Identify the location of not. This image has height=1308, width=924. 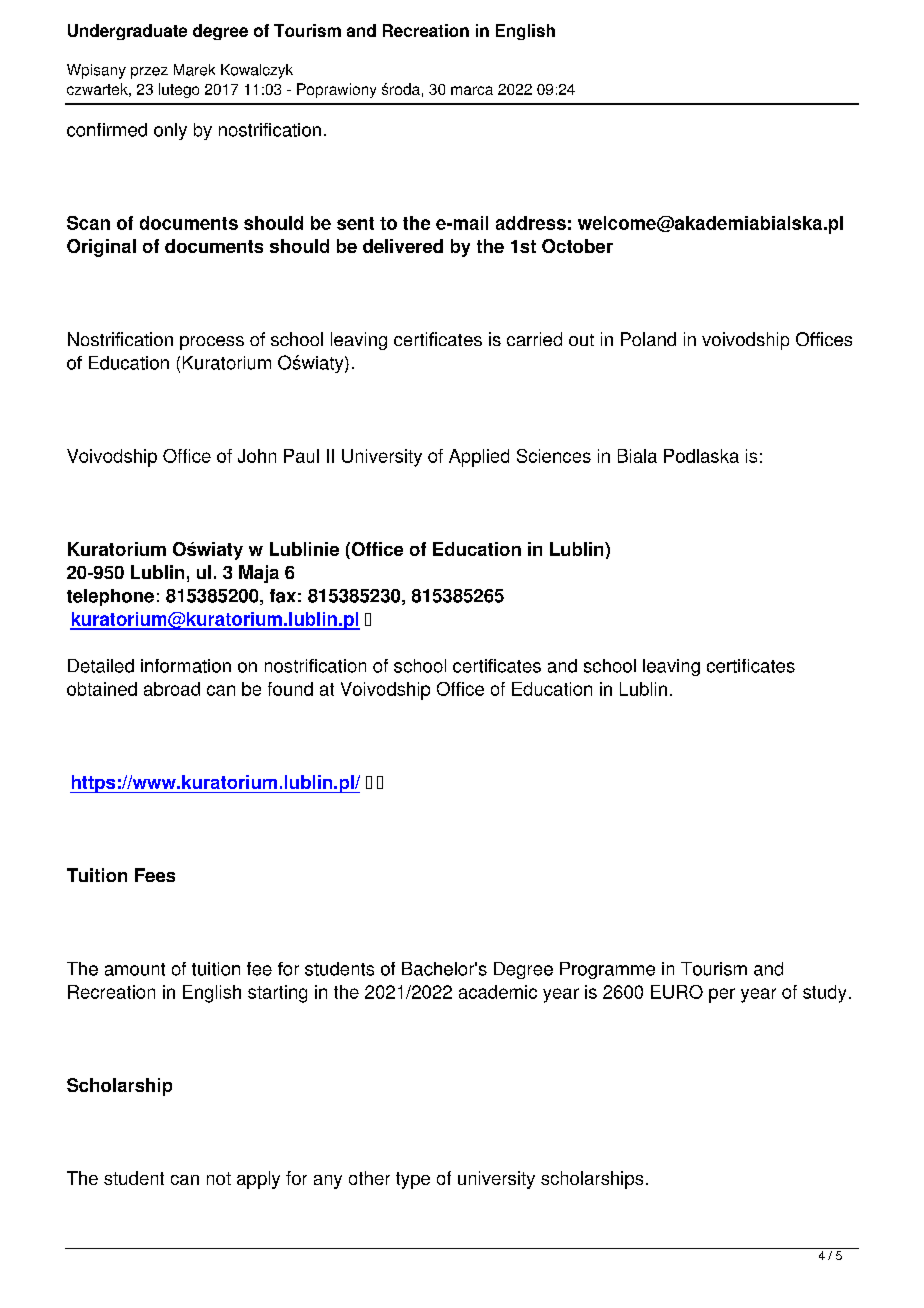
(219, 1178).
